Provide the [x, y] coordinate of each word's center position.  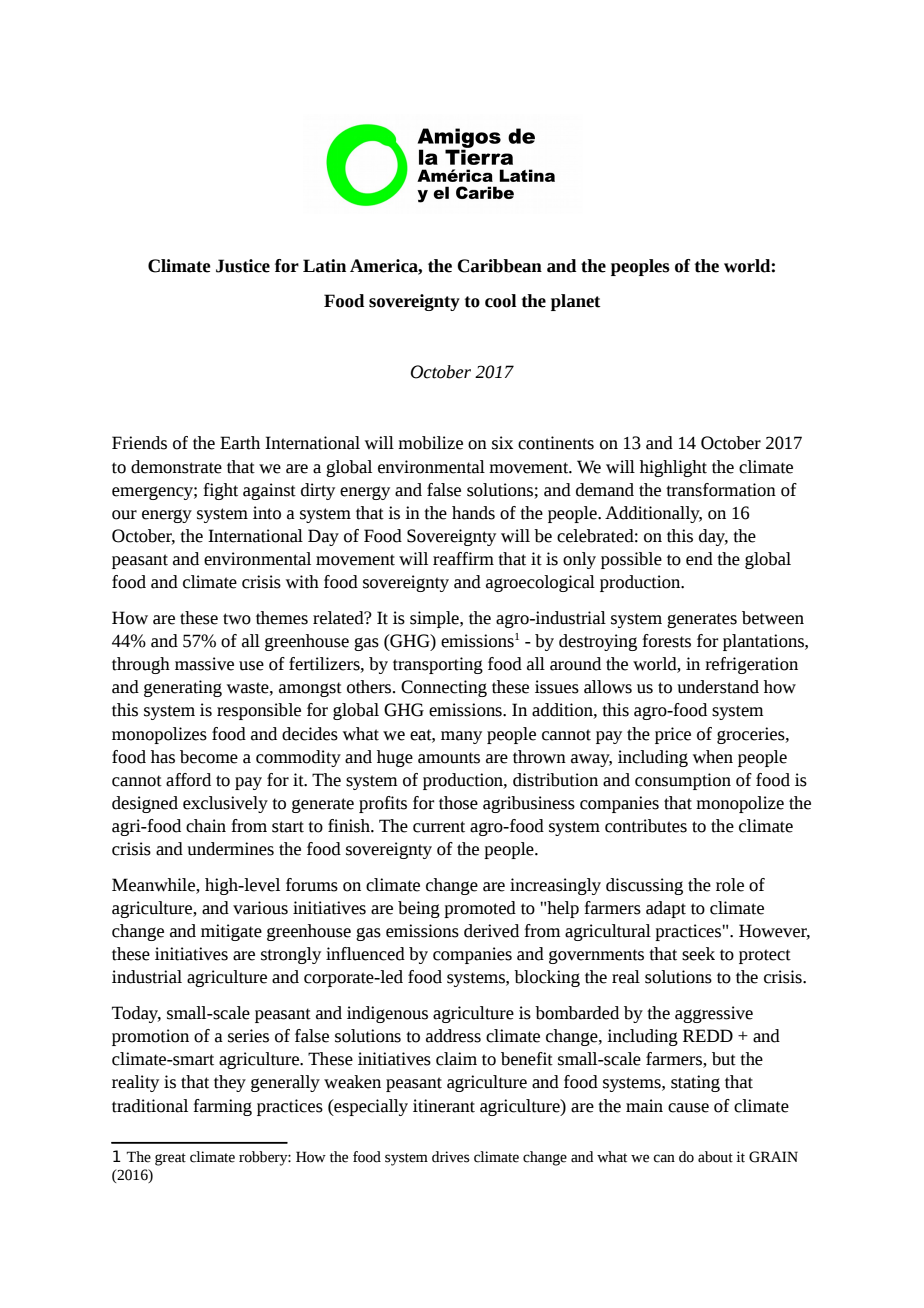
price [673, 735]
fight [220, 491]
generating [183, 688]
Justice [243, 266]
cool [501, 301]
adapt [666, 909]
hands [473, 513]
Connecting [444, 688]
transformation [721, 490]
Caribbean [499, 266]
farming [222, 1107]
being [419, 909]
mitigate [231, 932]
